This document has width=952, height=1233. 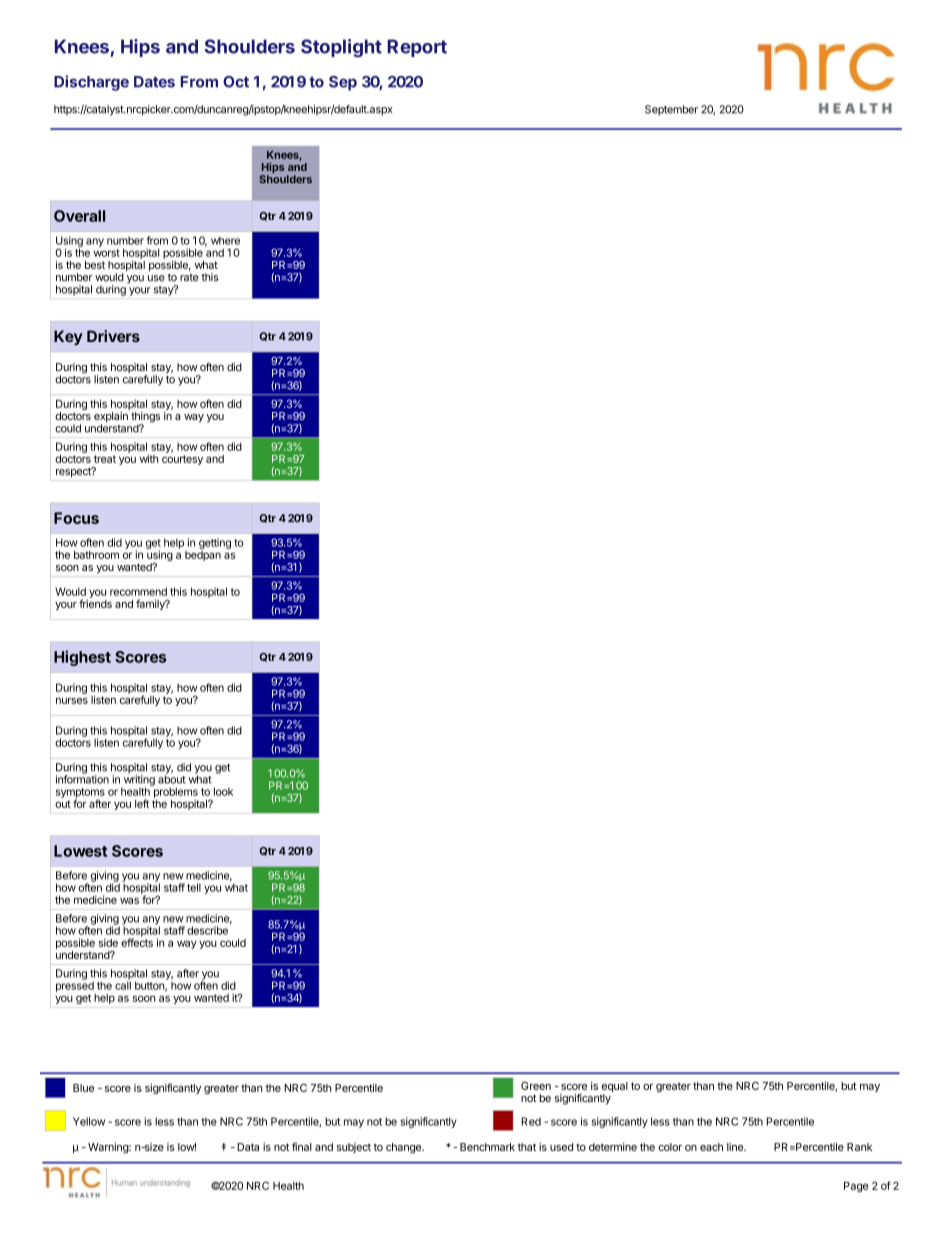 I want to click on September, so click(x=671, y=110).
